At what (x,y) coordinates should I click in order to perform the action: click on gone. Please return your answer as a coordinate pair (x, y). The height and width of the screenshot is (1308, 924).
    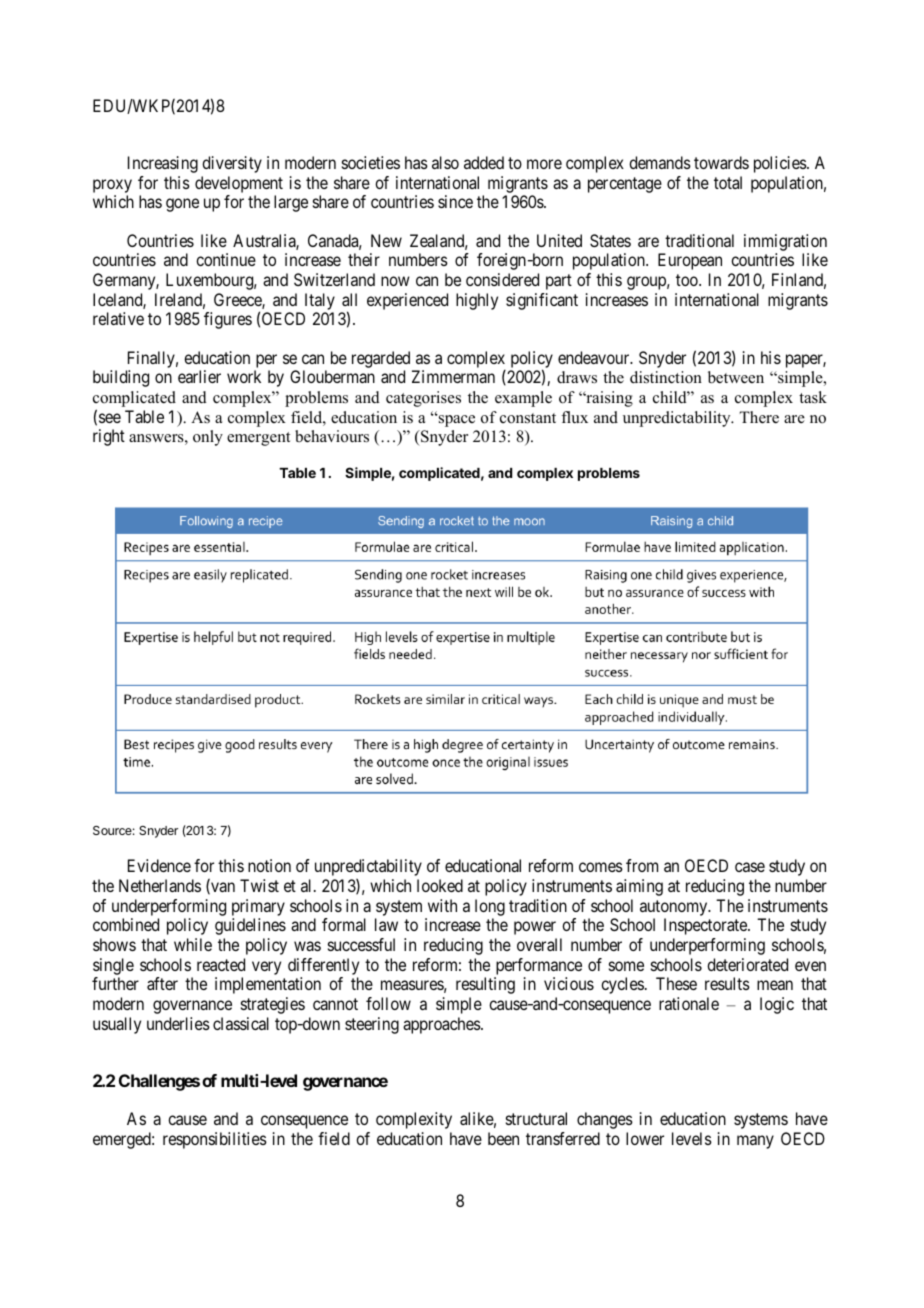
    Looking at the image, I should click on (182, 205).
